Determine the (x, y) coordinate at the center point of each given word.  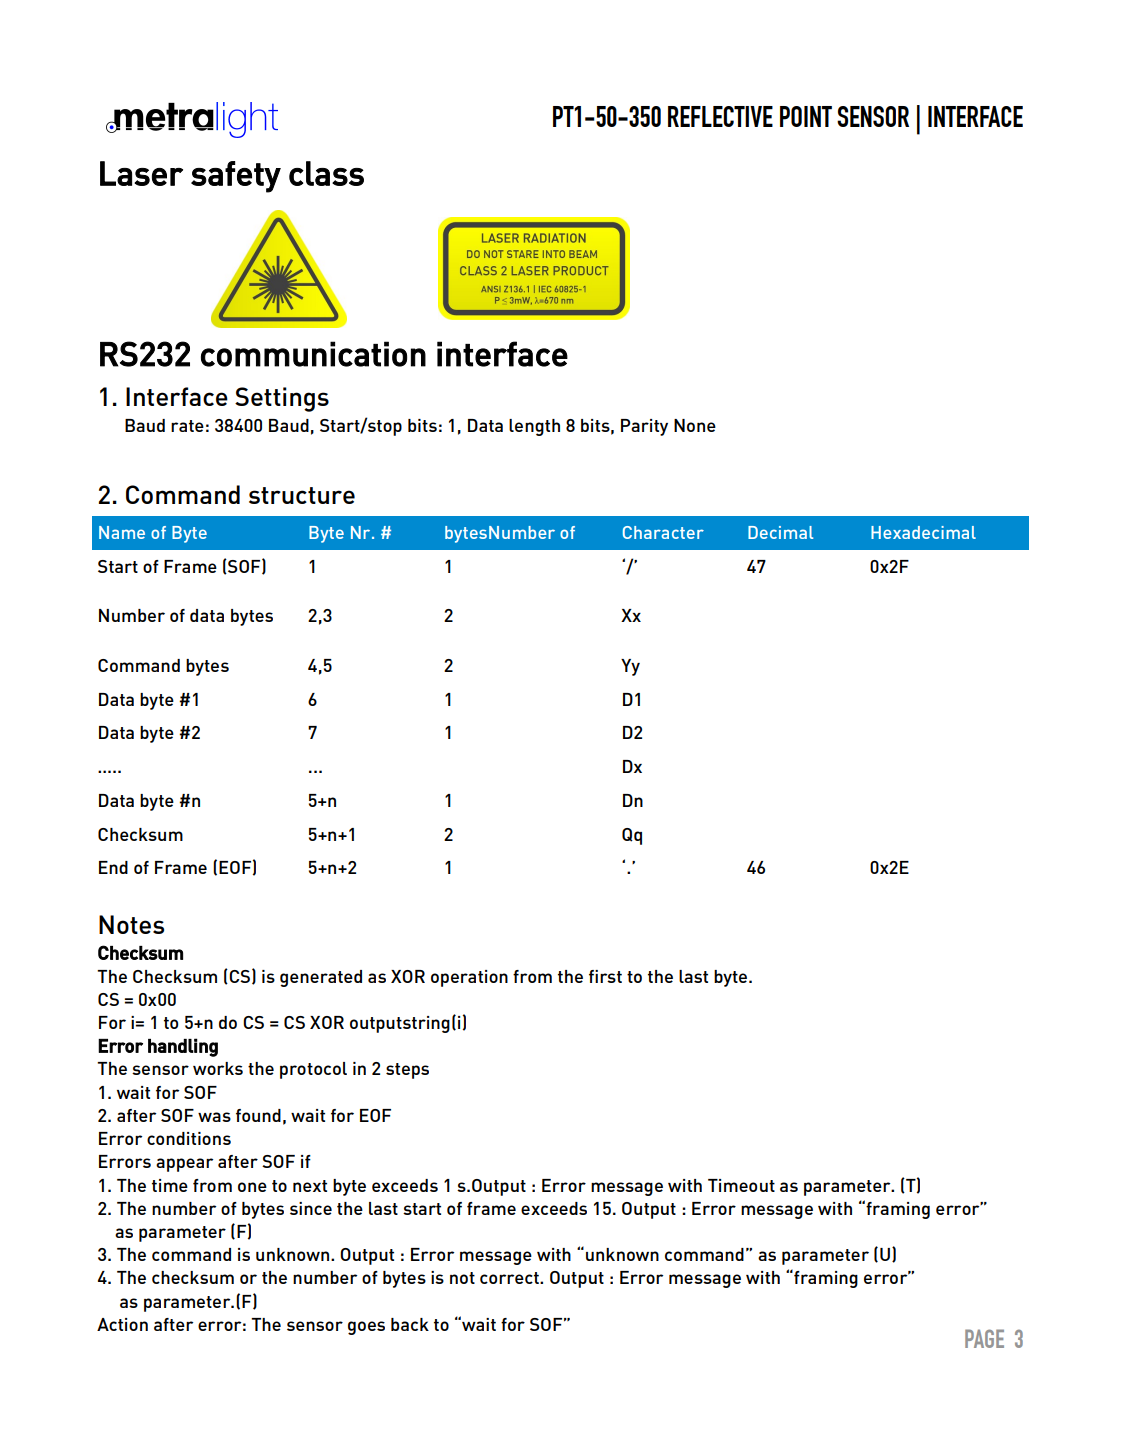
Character (663, 532)
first (605, 976)
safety (236, 177)
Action (122, 1324)
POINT (806, 116)
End (113, 867)
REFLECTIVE (720, 116)
